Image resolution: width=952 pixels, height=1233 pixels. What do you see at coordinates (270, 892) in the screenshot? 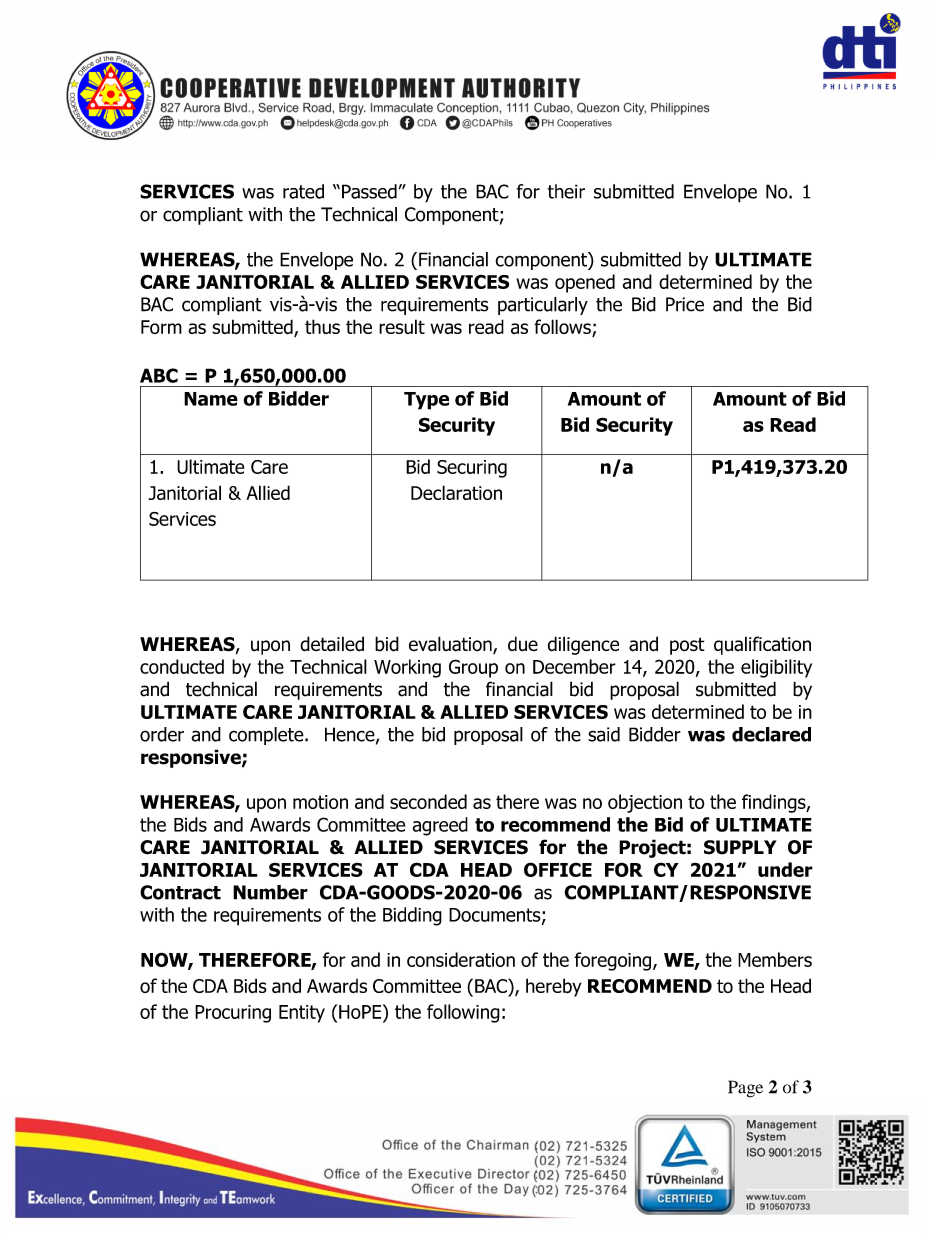
I see `Number` at bounding box center [270, 892].
